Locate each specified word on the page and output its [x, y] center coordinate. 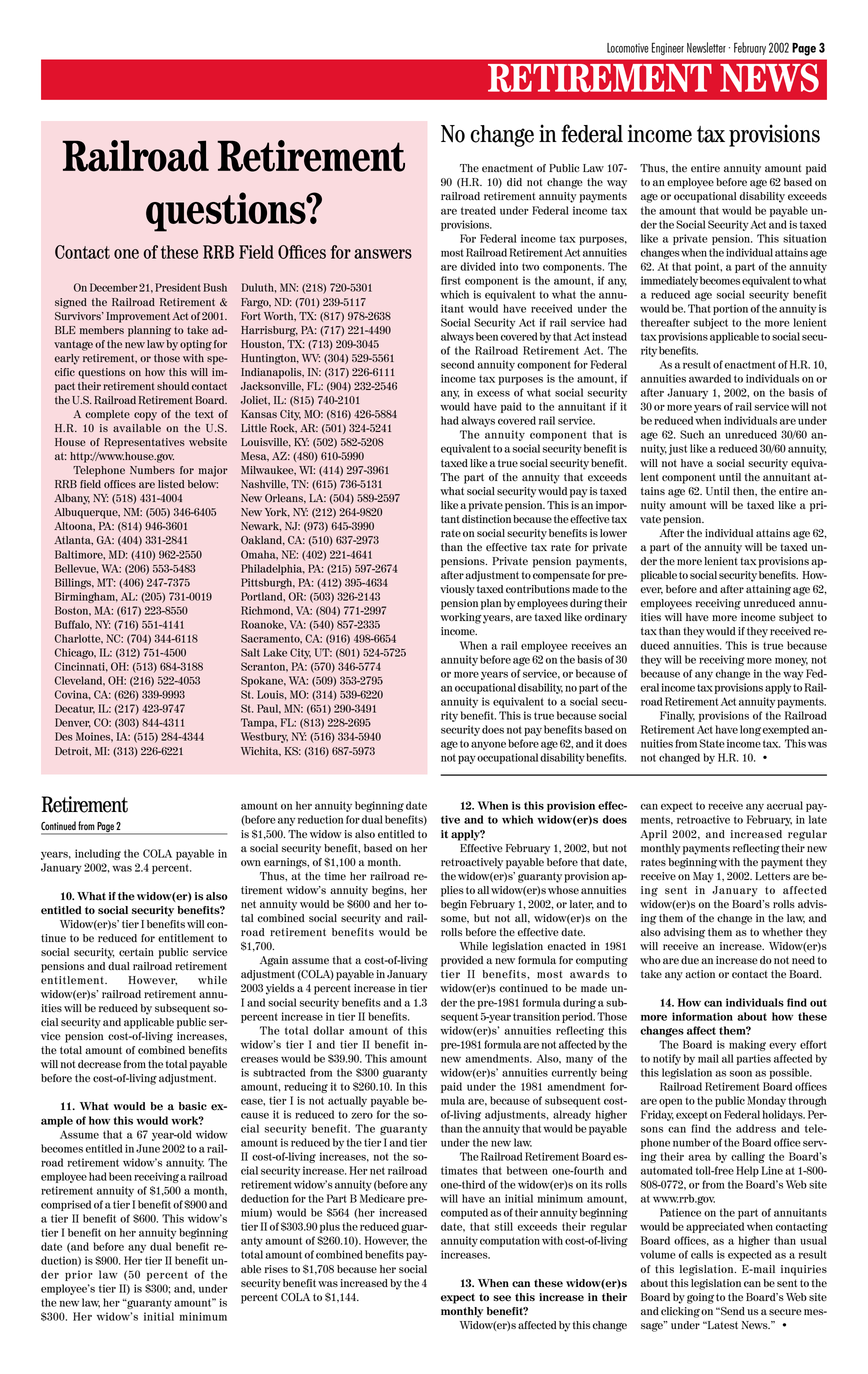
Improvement [138, 317]
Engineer [668, 48]
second [458, 364]
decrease [99, 1064]
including [98, 854]
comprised [66, 1205]
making [747, 1045]
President [178, 287]
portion [730, 309]
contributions [538, 589]
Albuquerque [87, 513]
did [514, 182]
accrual [785, 805]
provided [462, 961]
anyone [488, 745]
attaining [768, 590]
